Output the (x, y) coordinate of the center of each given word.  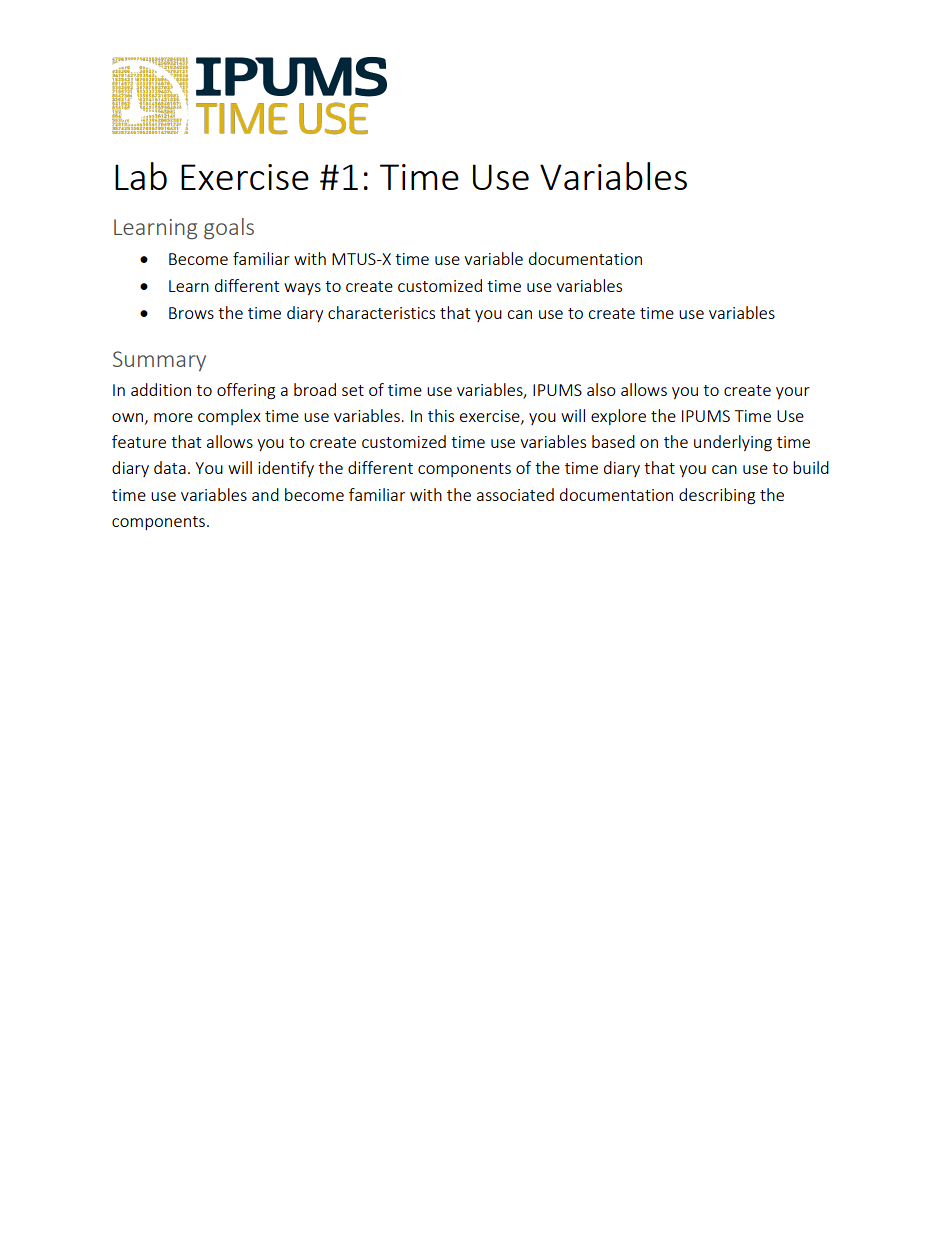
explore (618, 417)
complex (229, 417)
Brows (191, 313)
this (441, 415)
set (353, 390)
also (601, 389)
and (265, 494)
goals (229, 229)
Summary (159, 361)
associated (515, 494)
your (793, 393)
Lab (141, 176)
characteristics (381, 312)
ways (302, 289)
